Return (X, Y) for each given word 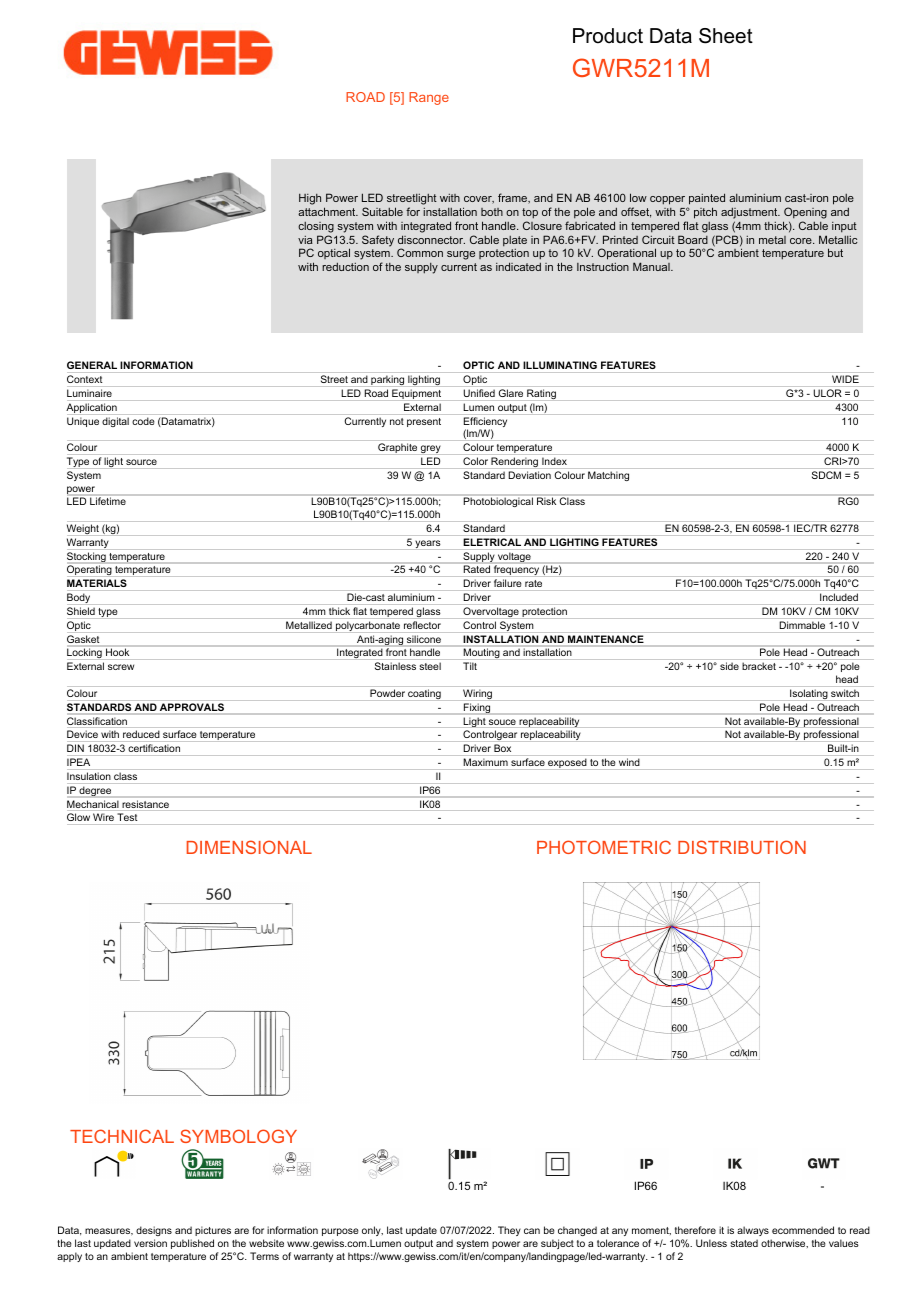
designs (154, 1231)
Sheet (726, 36)
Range (429, 98)
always (753, 1231)
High (310, 199)
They (509, 1231)
